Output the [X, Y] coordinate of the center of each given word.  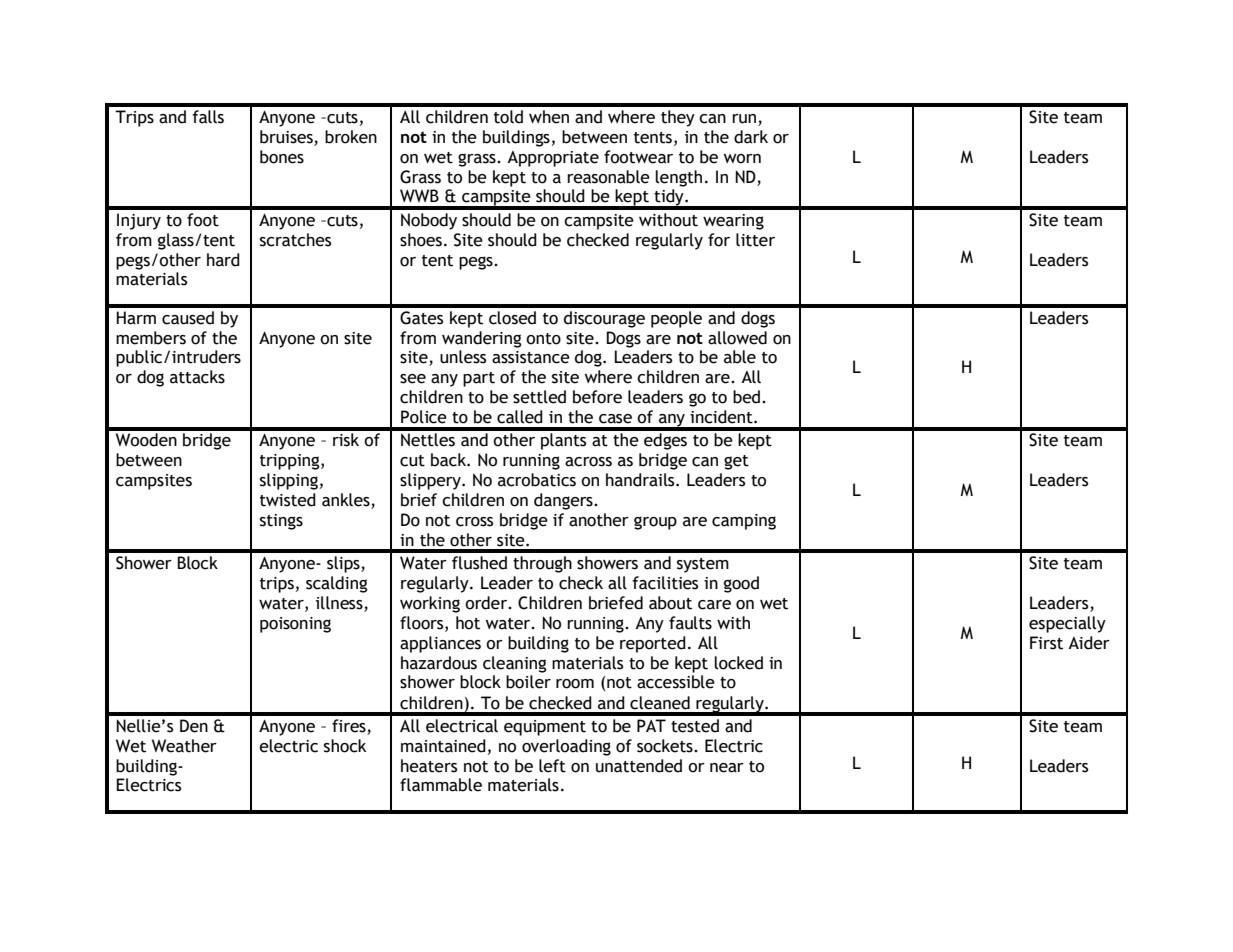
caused [188, 318]
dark [751, 137]
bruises [286, 137]
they [678, 118]
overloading [566, 747]
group [655, 523]
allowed [737, 338]
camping [744, 522]
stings [281, 522]
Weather [184, 746]
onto [543, 339]
